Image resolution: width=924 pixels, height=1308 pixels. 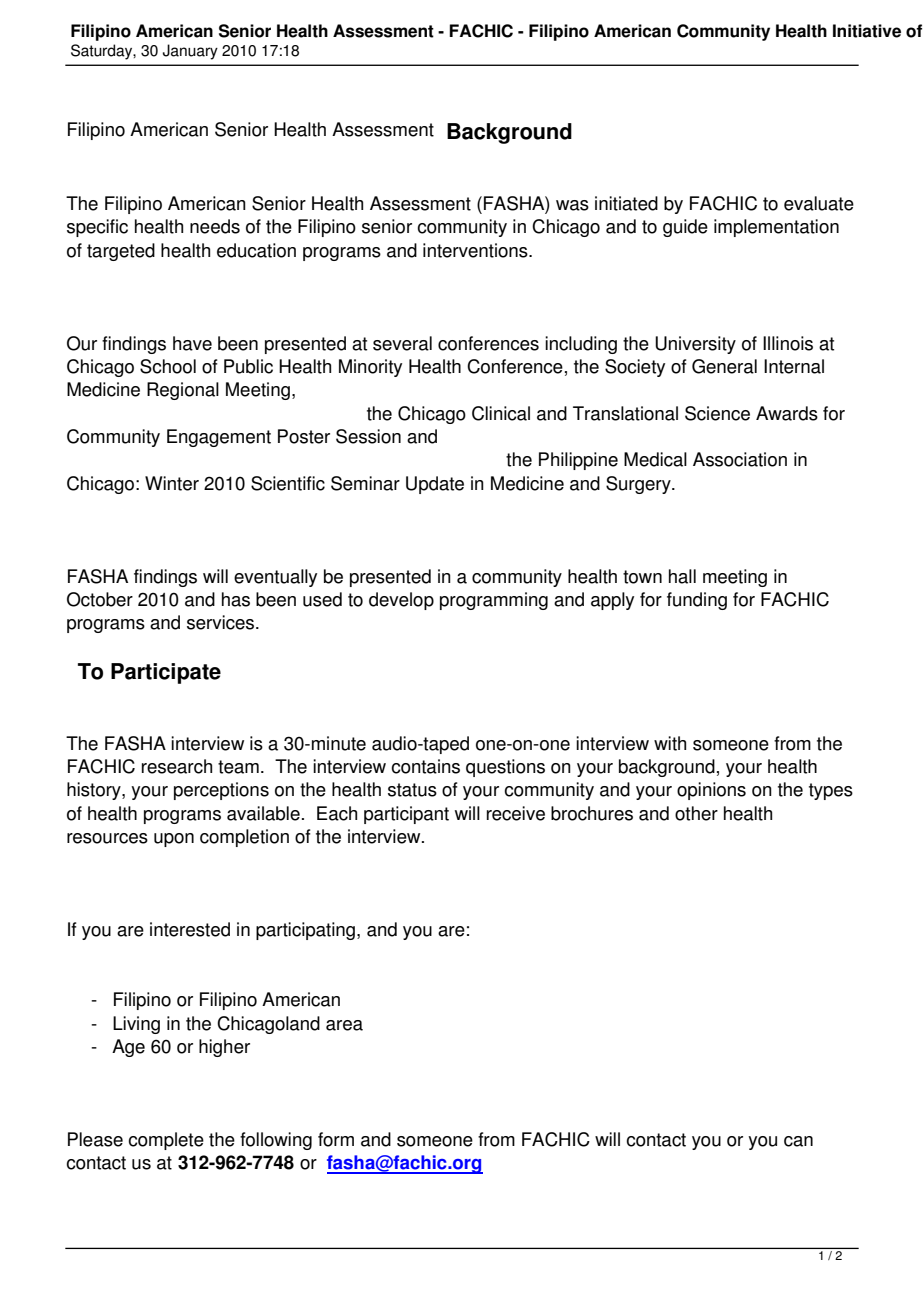 I want to click on January, so click(x=190, y=52).
